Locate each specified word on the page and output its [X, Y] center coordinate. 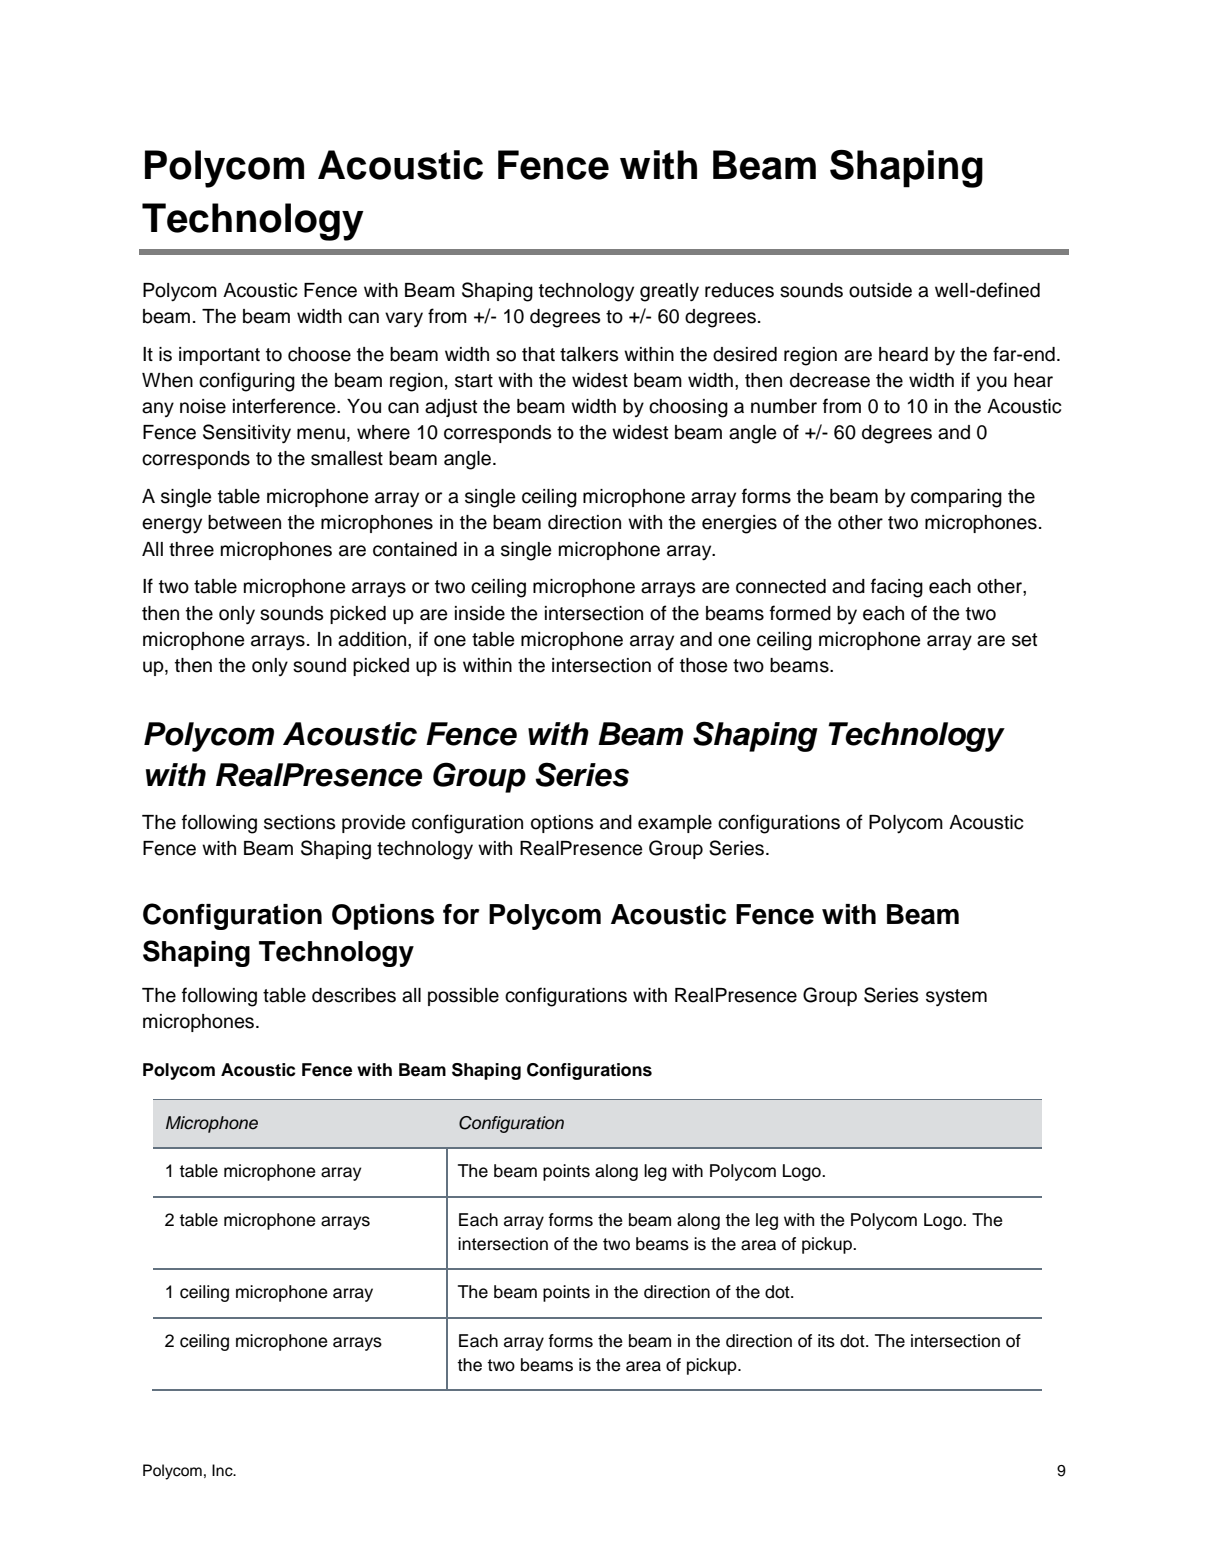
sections [300, 822]
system [956, 997]
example [675, 824]
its [826, 1341]
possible [463, 997]
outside [880, 290]
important [219, 356]
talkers [589, 354]
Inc [223, 1470]
